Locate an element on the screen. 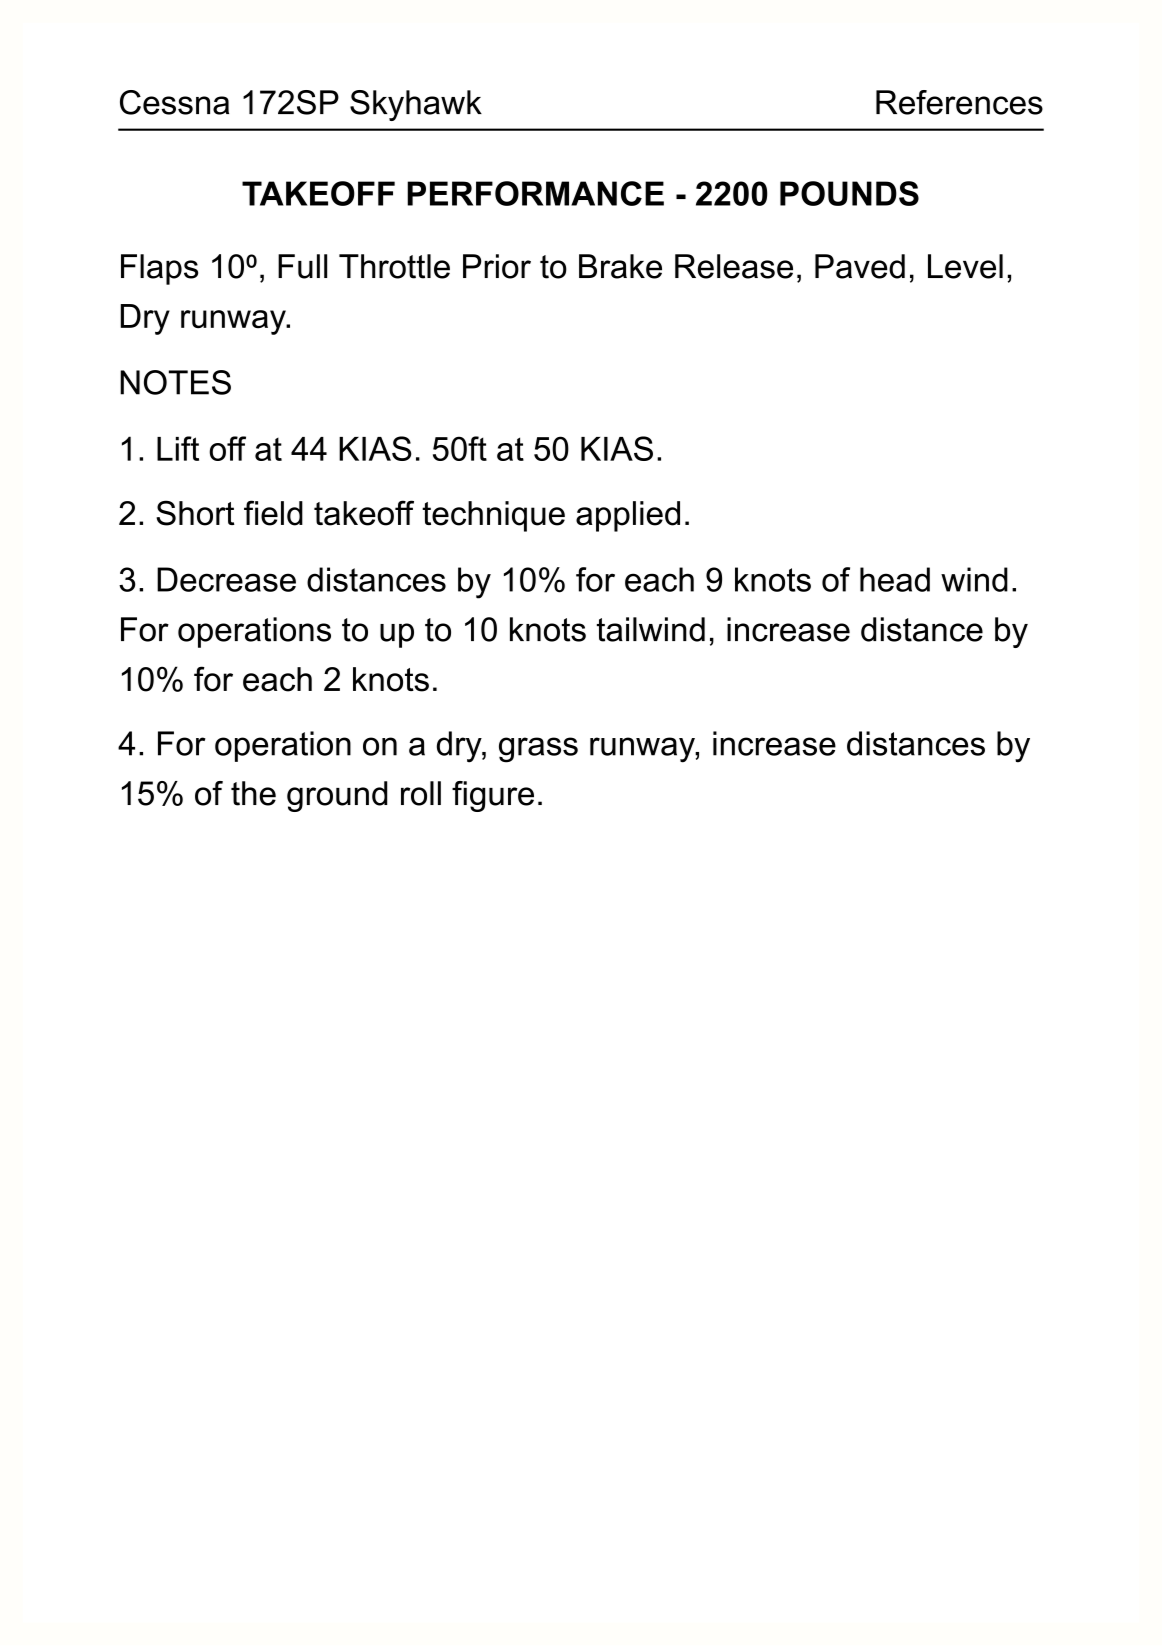 This screenshot has width=1162, height=1646. the is located at coordinates (253, 793).
